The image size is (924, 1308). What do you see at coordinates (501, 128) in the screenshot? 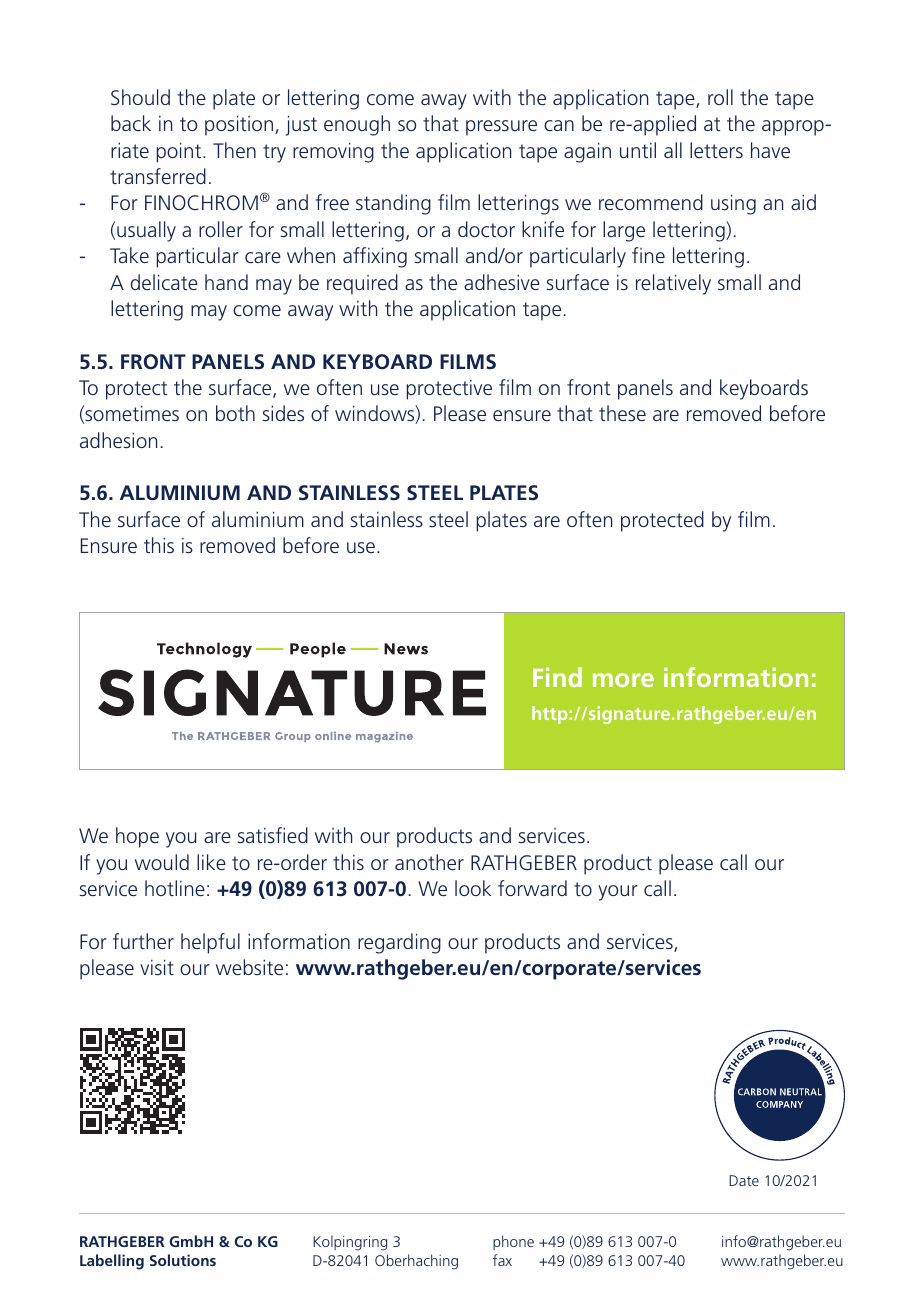
I see `pressure` at bounding box center [501, 128].
